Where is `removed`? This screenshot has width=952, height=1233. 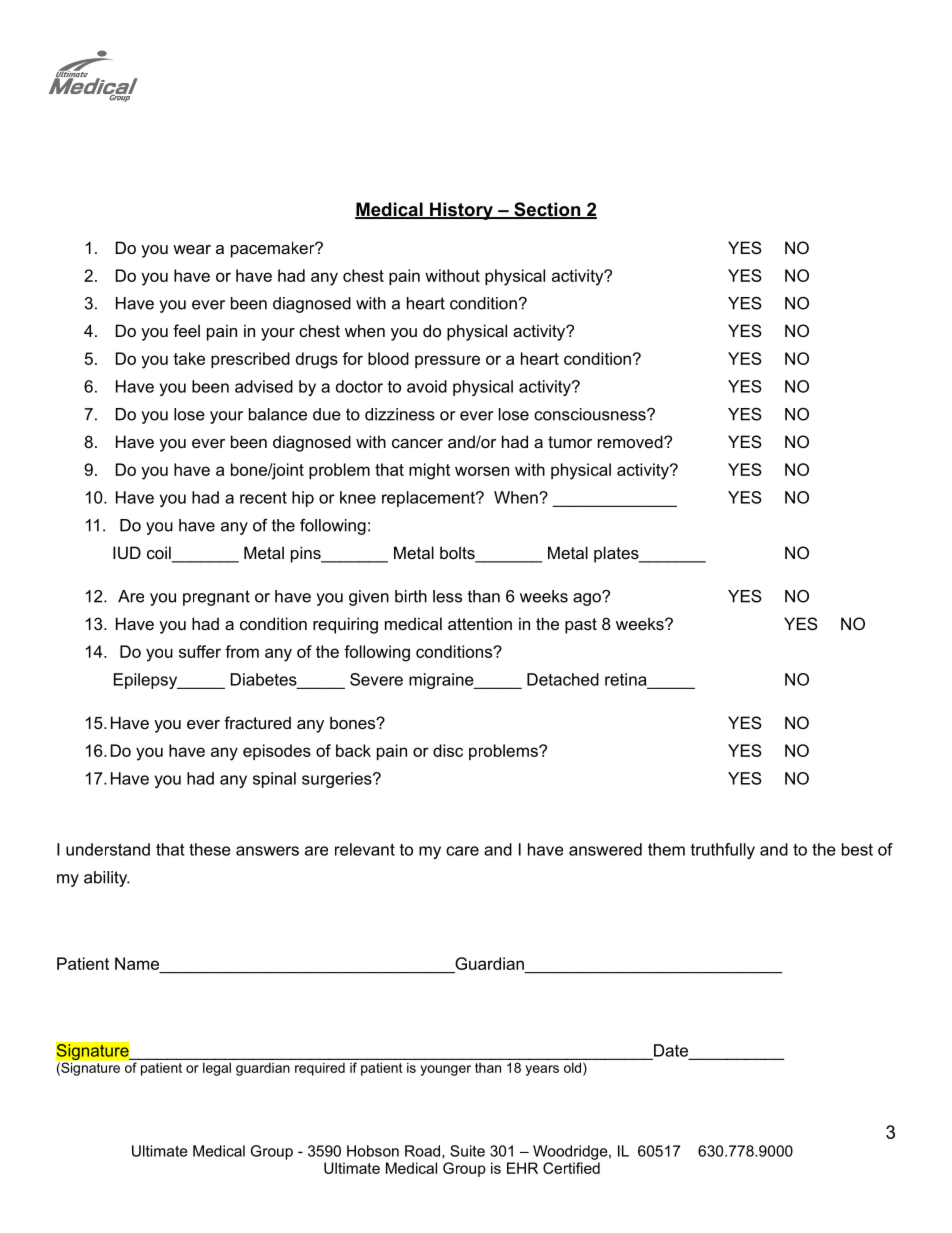
removed is located at coordinates (631, 441).
